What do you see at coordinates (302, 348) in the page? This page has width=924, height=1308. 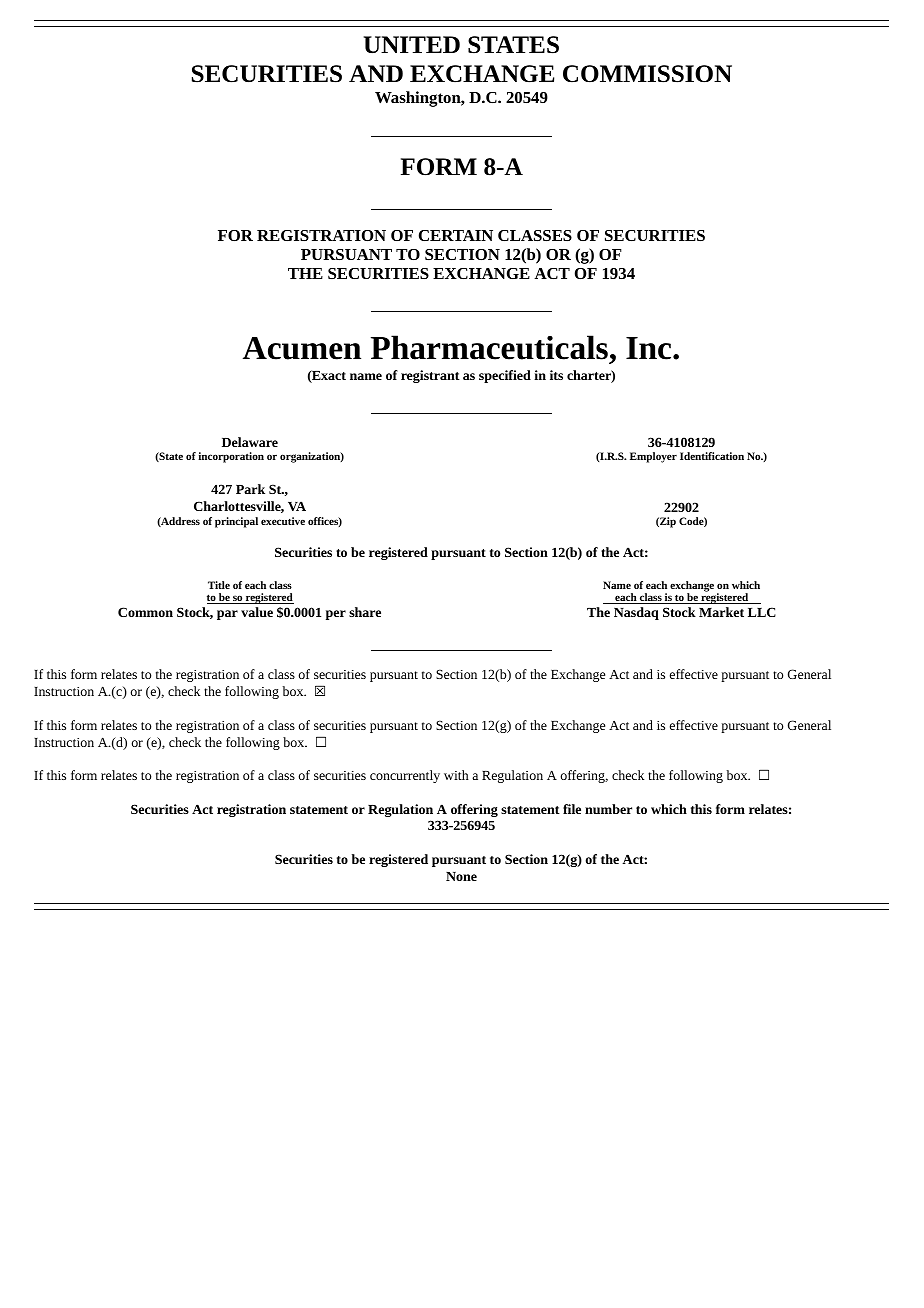 I see `Acumen` at bounding box center [302, 348].
